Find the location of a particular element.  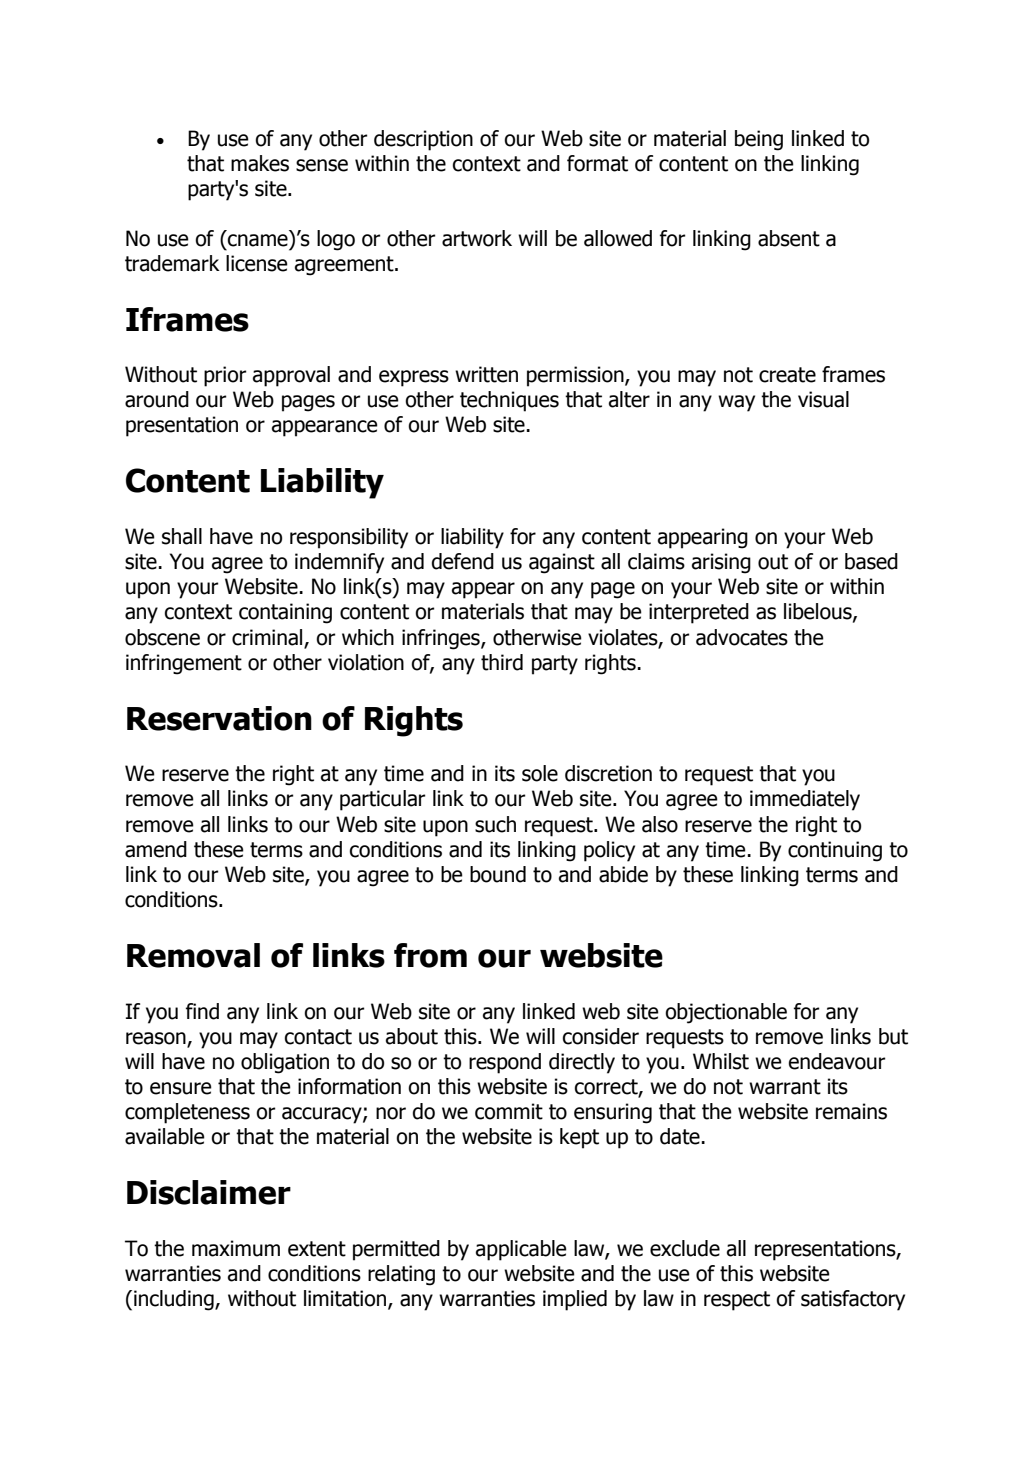

bound is located at coordinates (498, 874).
